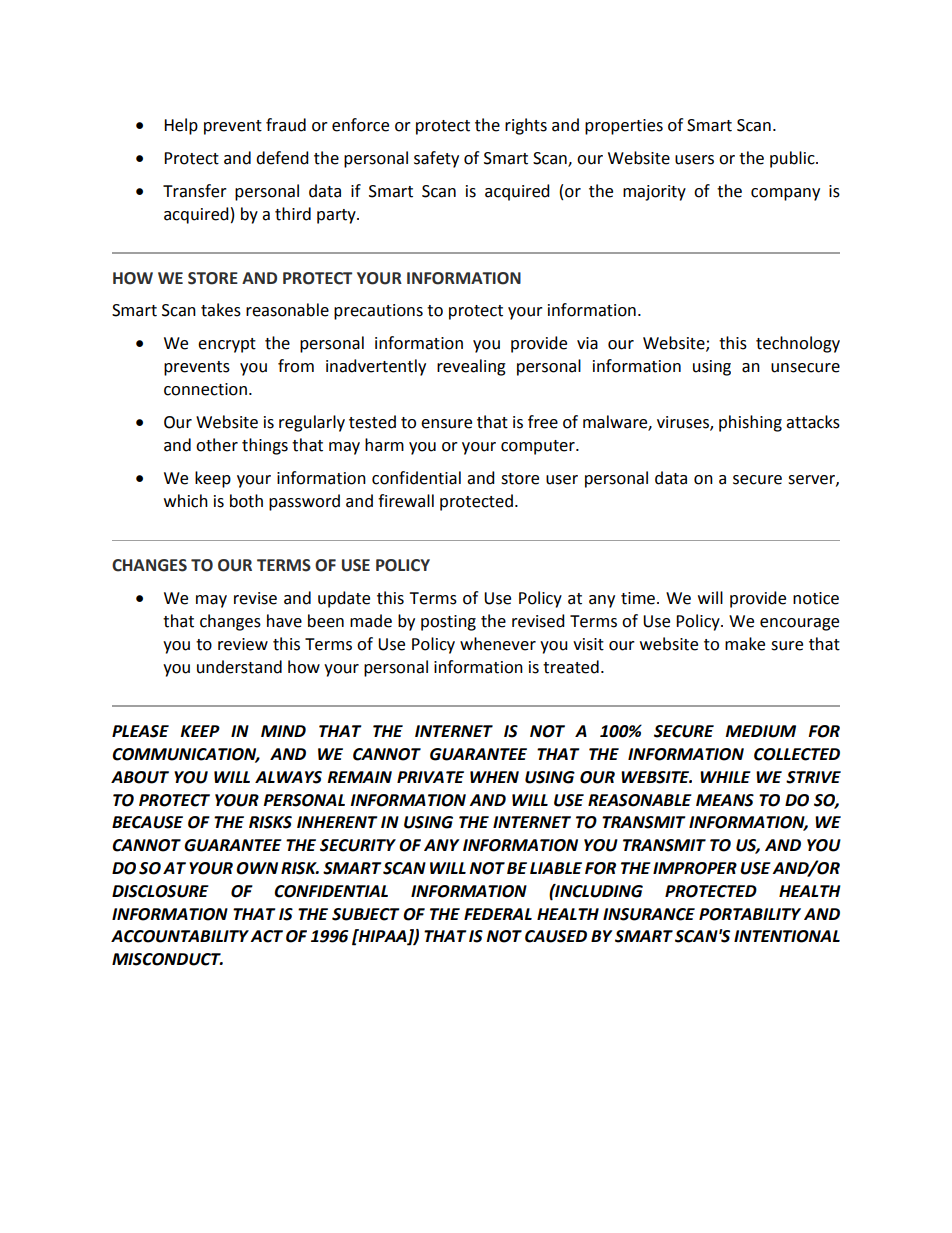 This image has height=1233, width=952. Describe the element at coordinates (816, 598) in the image. I see `notice` at that location.
